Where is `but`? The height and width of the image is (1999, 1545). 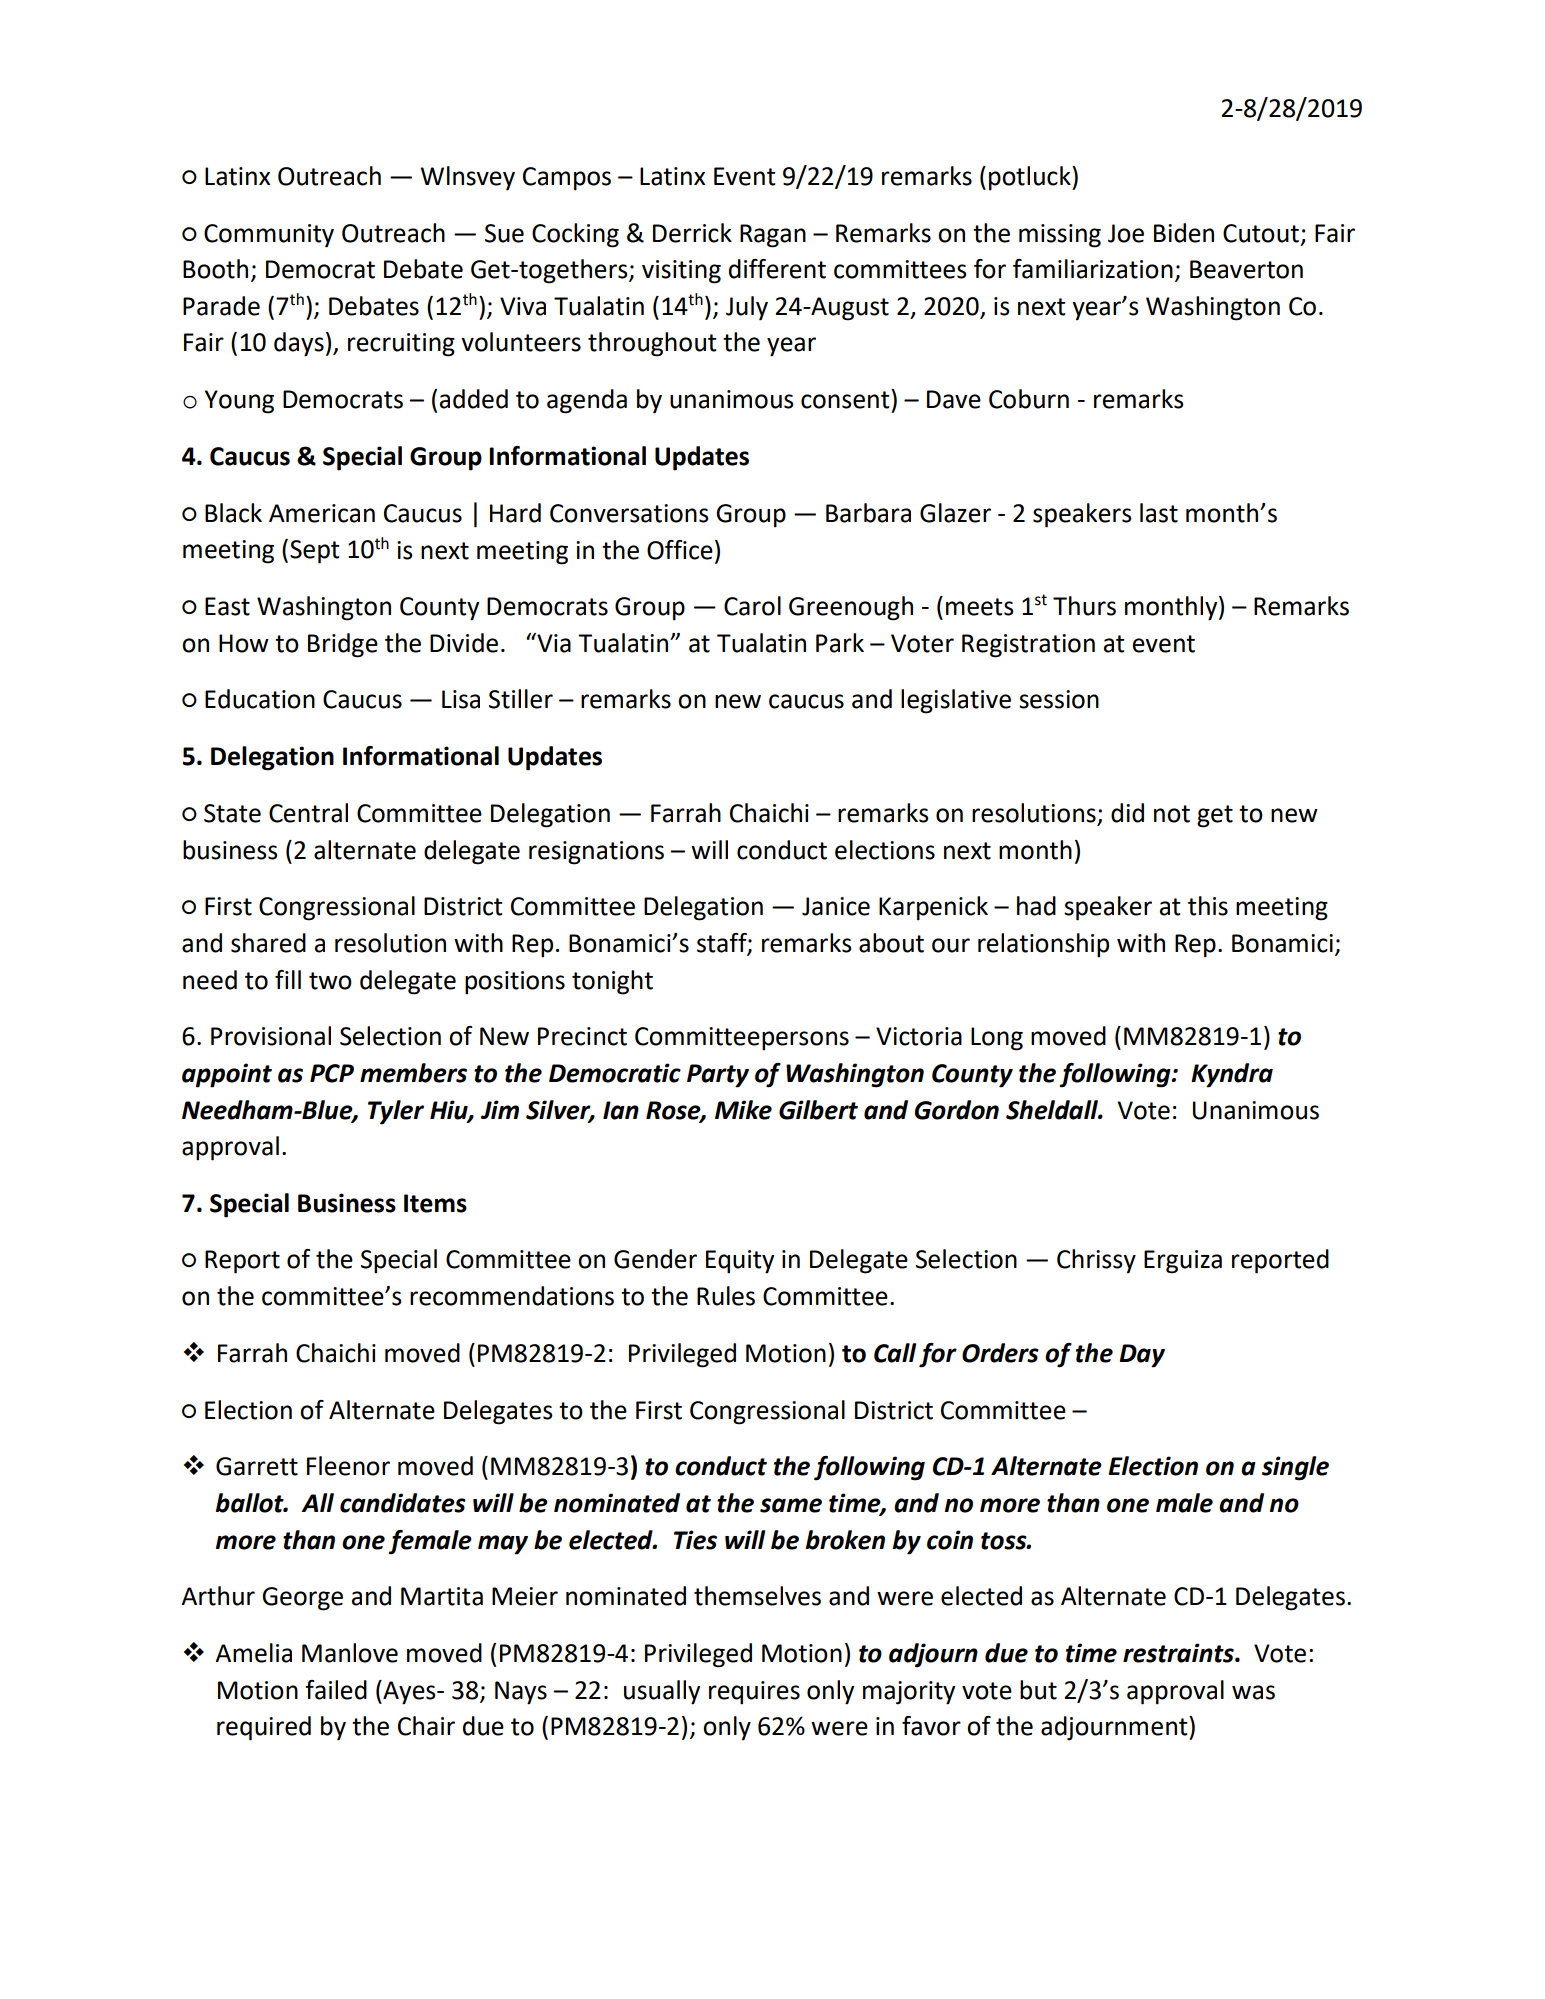 but is located at coordinates (1038, 1690).
